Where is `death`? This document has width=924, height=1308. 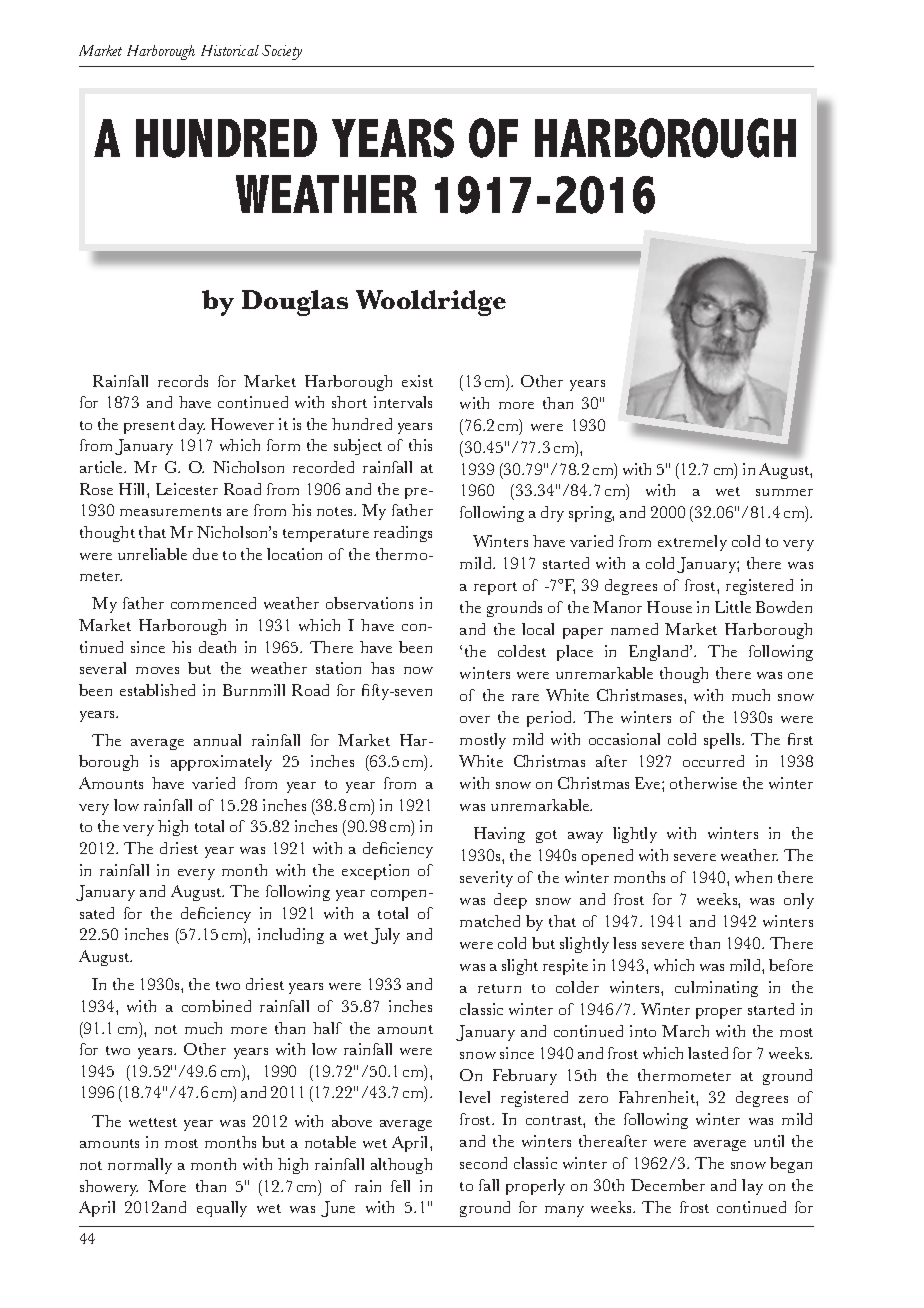
death is located at coordinates (217, 647).
